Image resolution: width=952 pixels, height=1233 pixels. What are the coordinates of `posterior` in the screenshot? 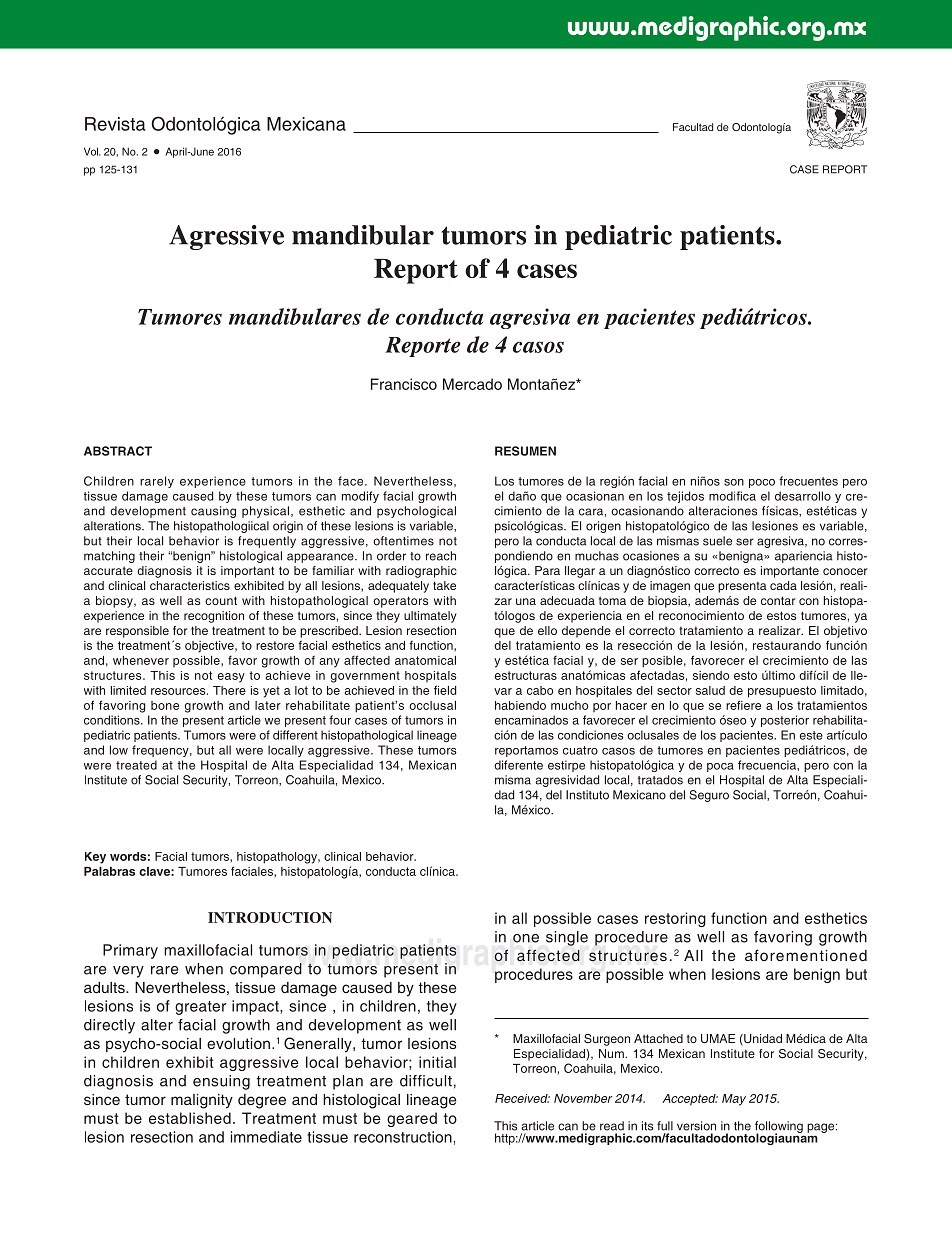 It's located at (785, 721).
